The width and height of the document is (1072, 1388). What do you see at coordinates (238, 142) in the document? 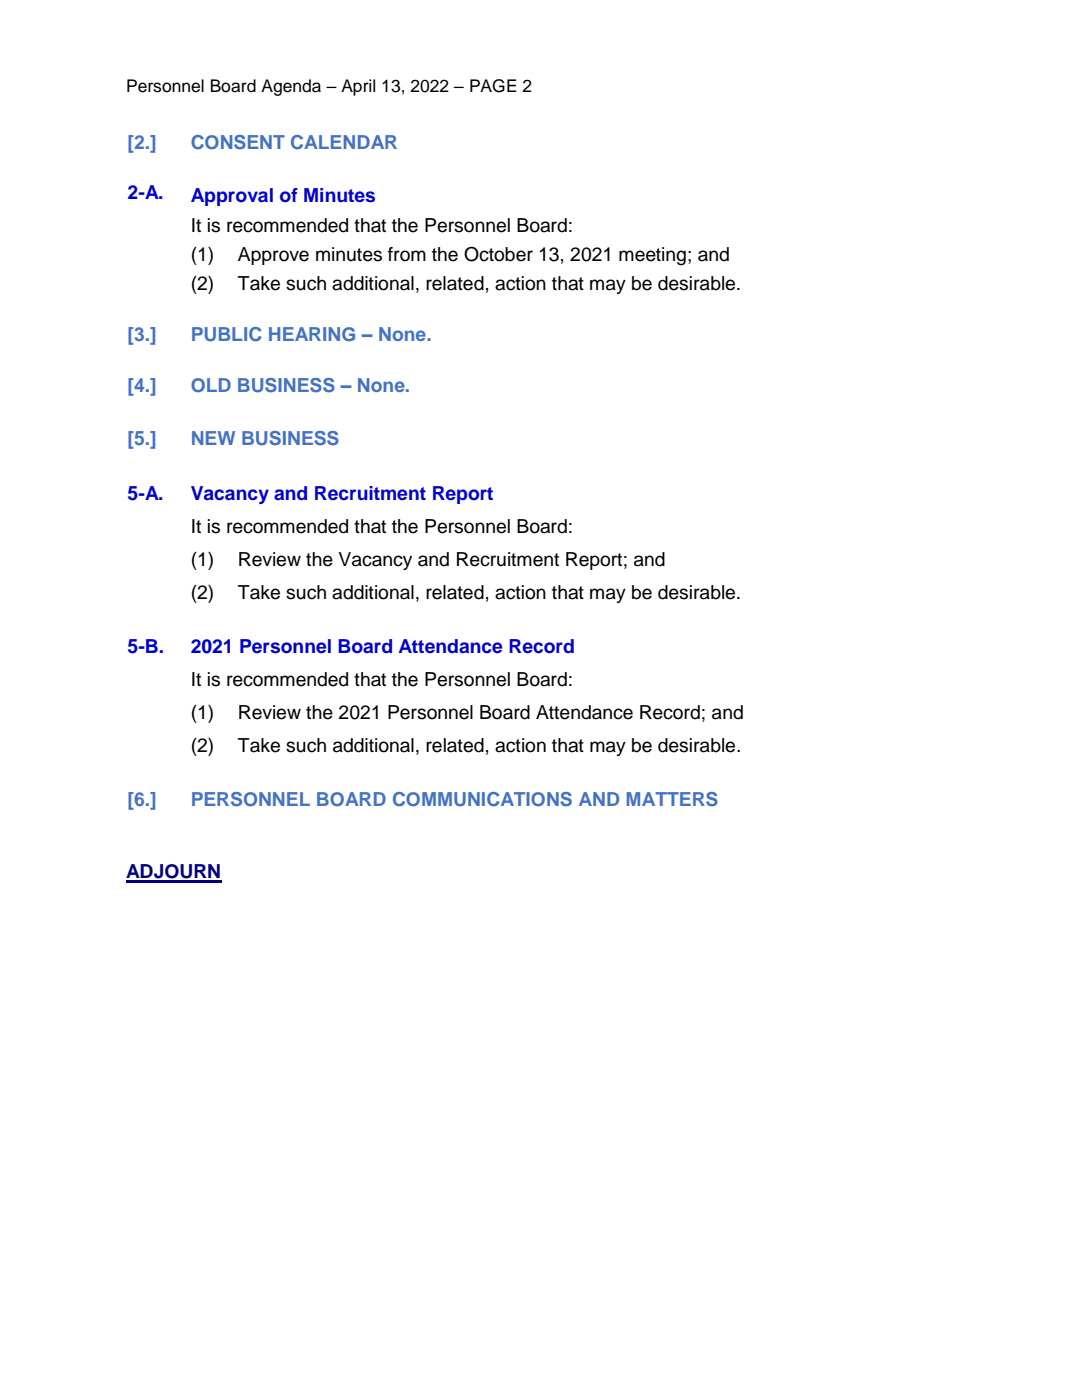
I see `CONSENT` at bounding box center [238, 142].
